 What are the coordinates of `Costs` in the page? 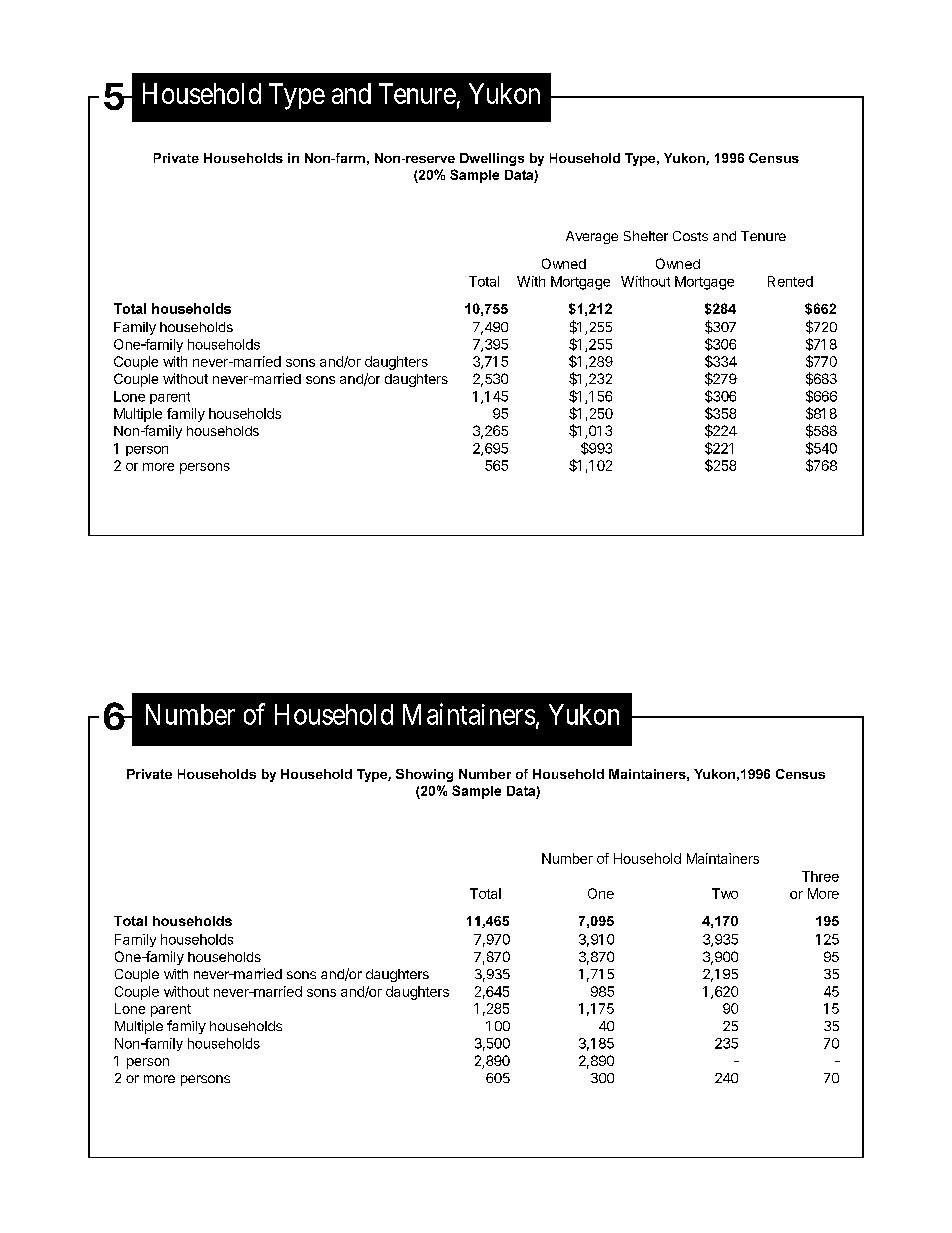 It's located at (690, 236).
